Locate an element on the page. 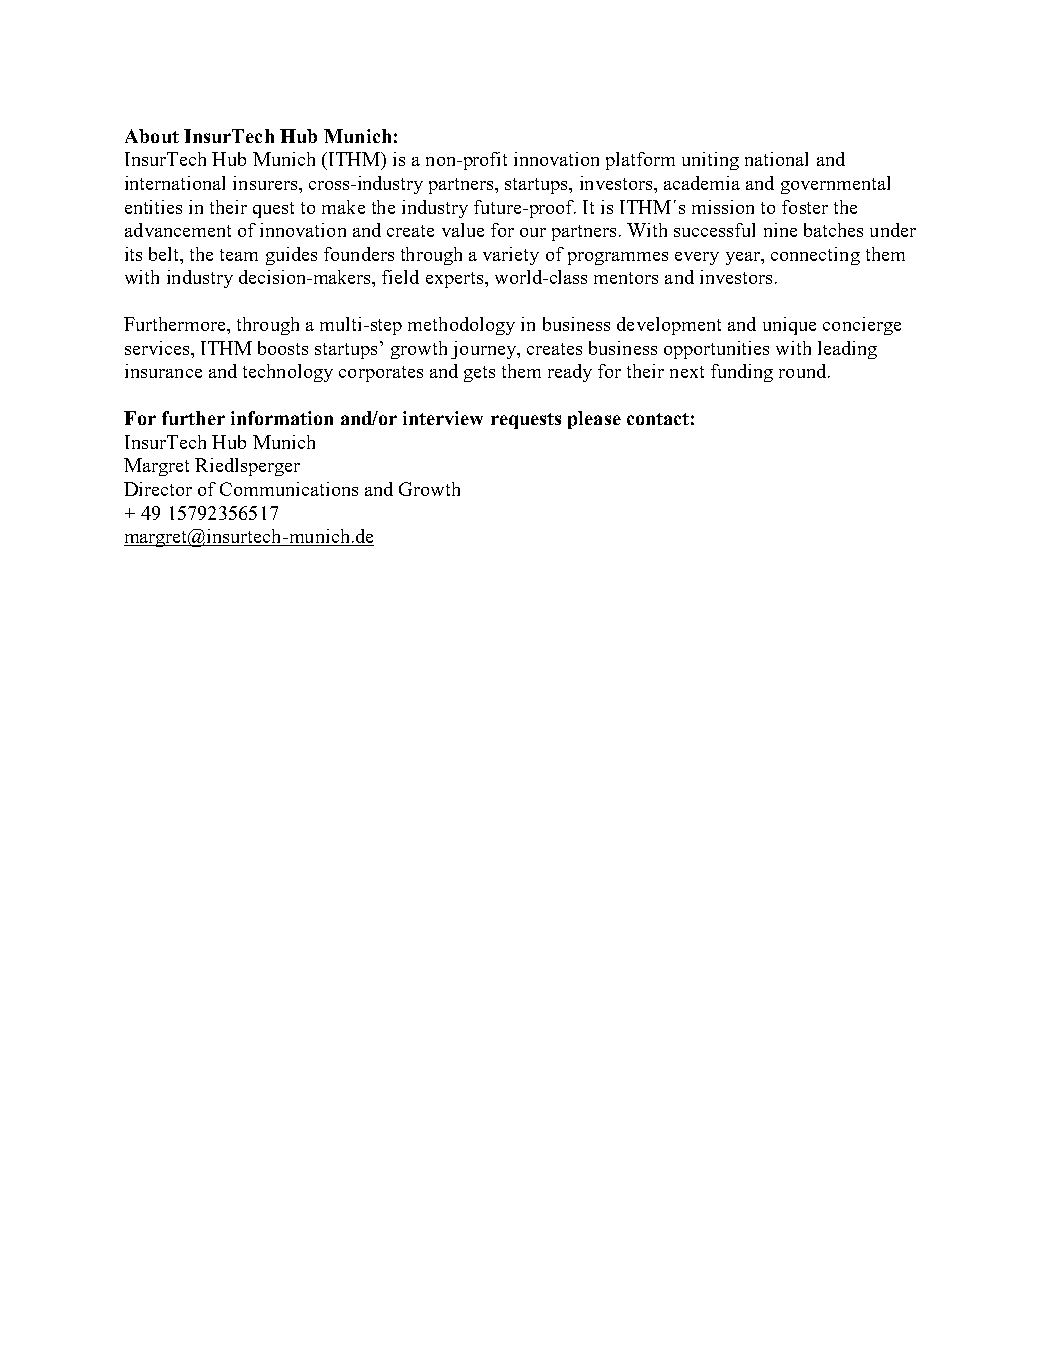  methodology is located at coordinates (461, 326).
